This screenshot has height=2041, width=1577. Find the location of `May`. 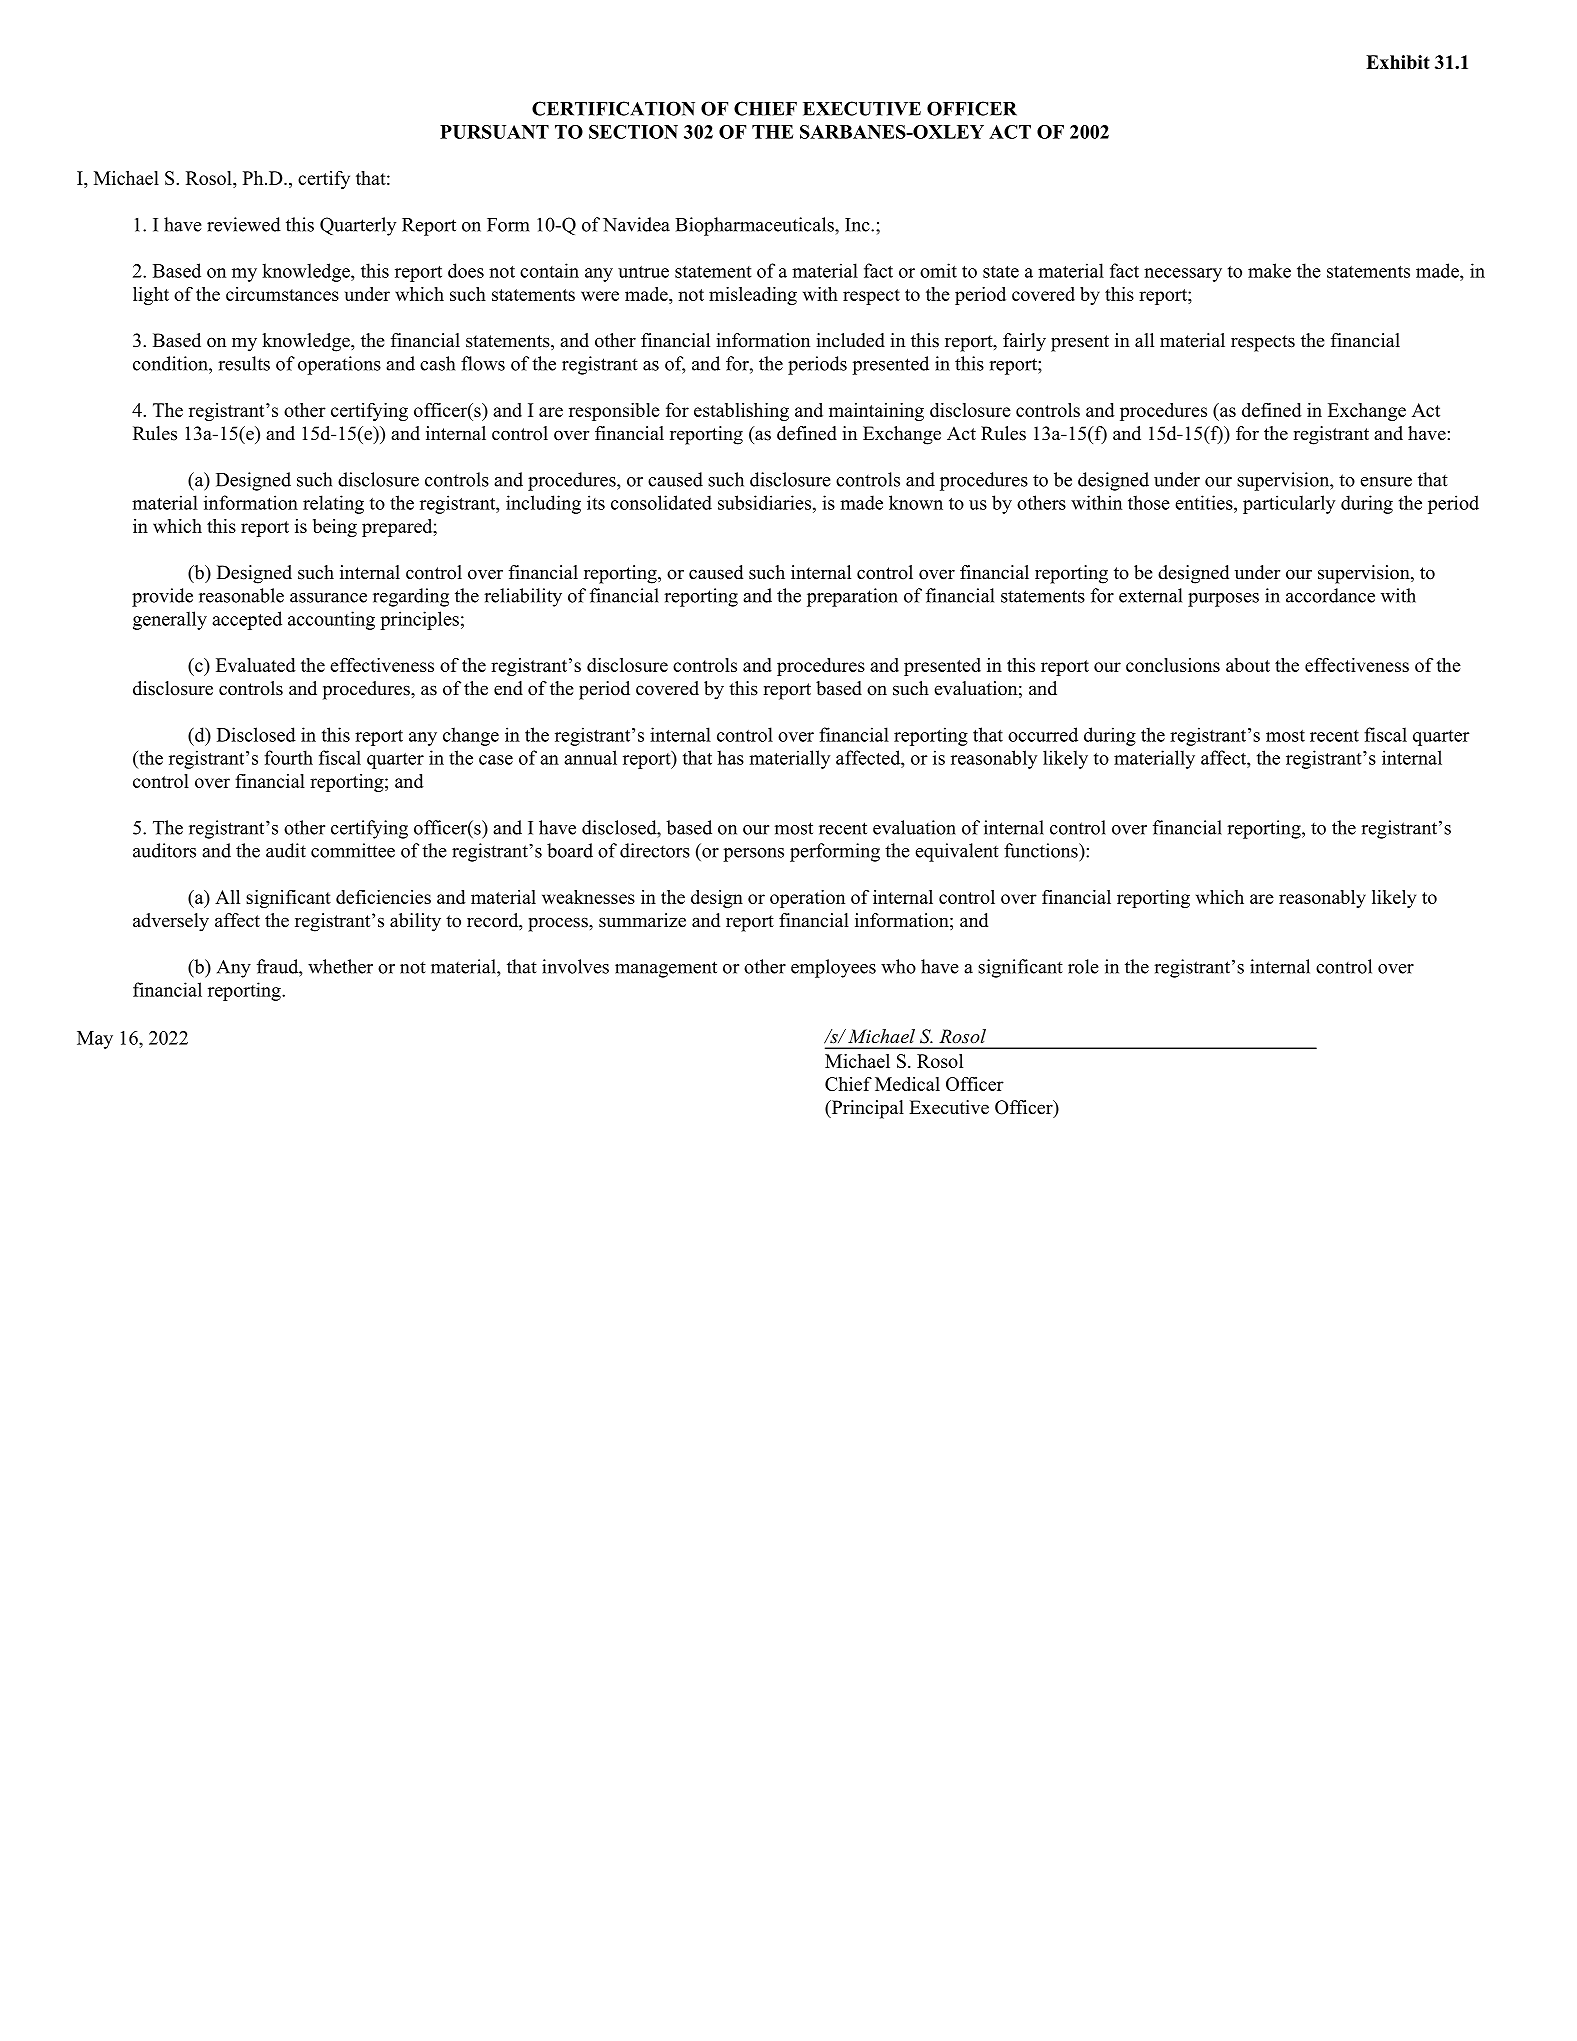

May is located at coordinates (95, 1040).
